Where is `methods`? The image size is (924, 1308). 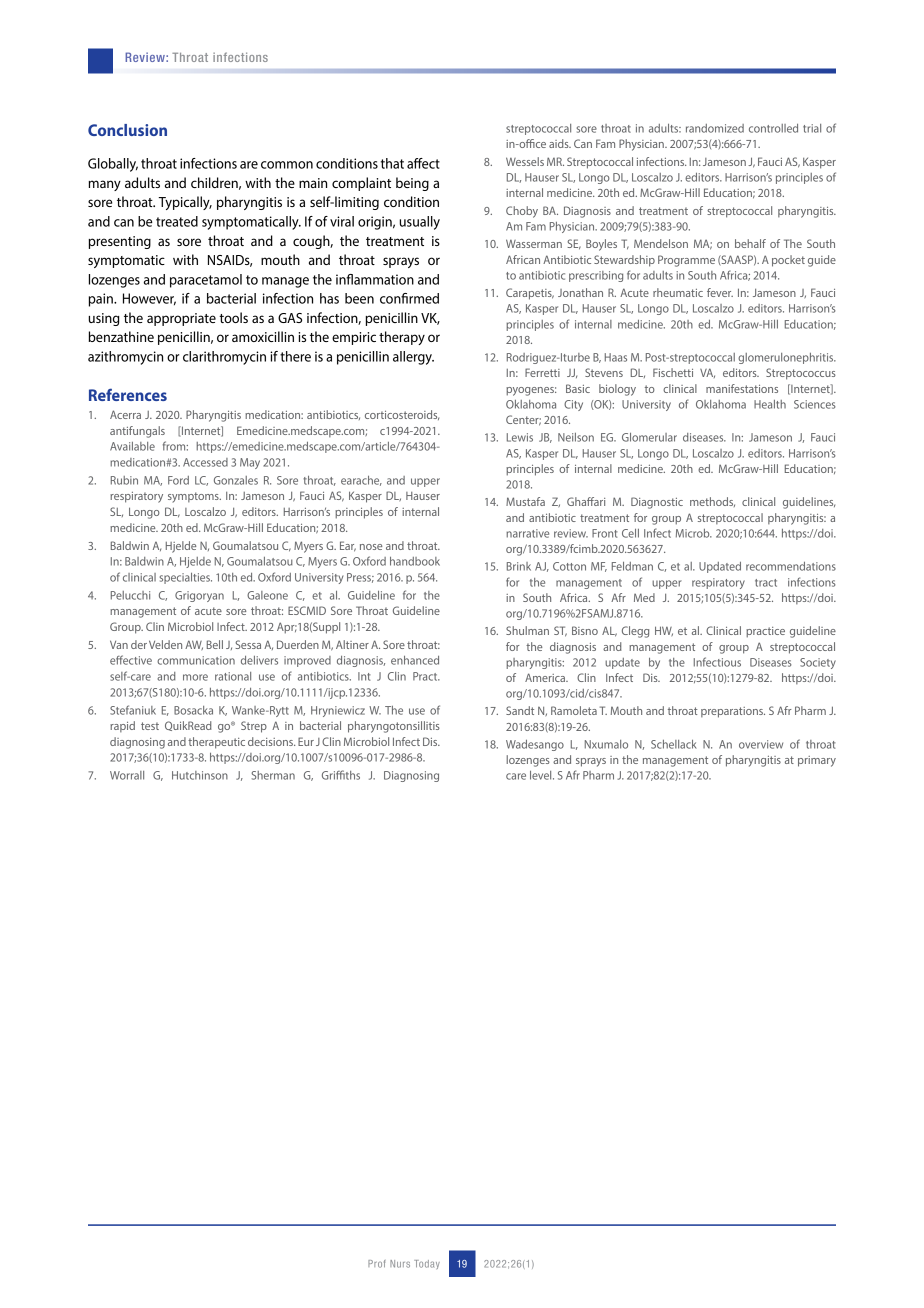 methods is located at coordinates (712, 502).
